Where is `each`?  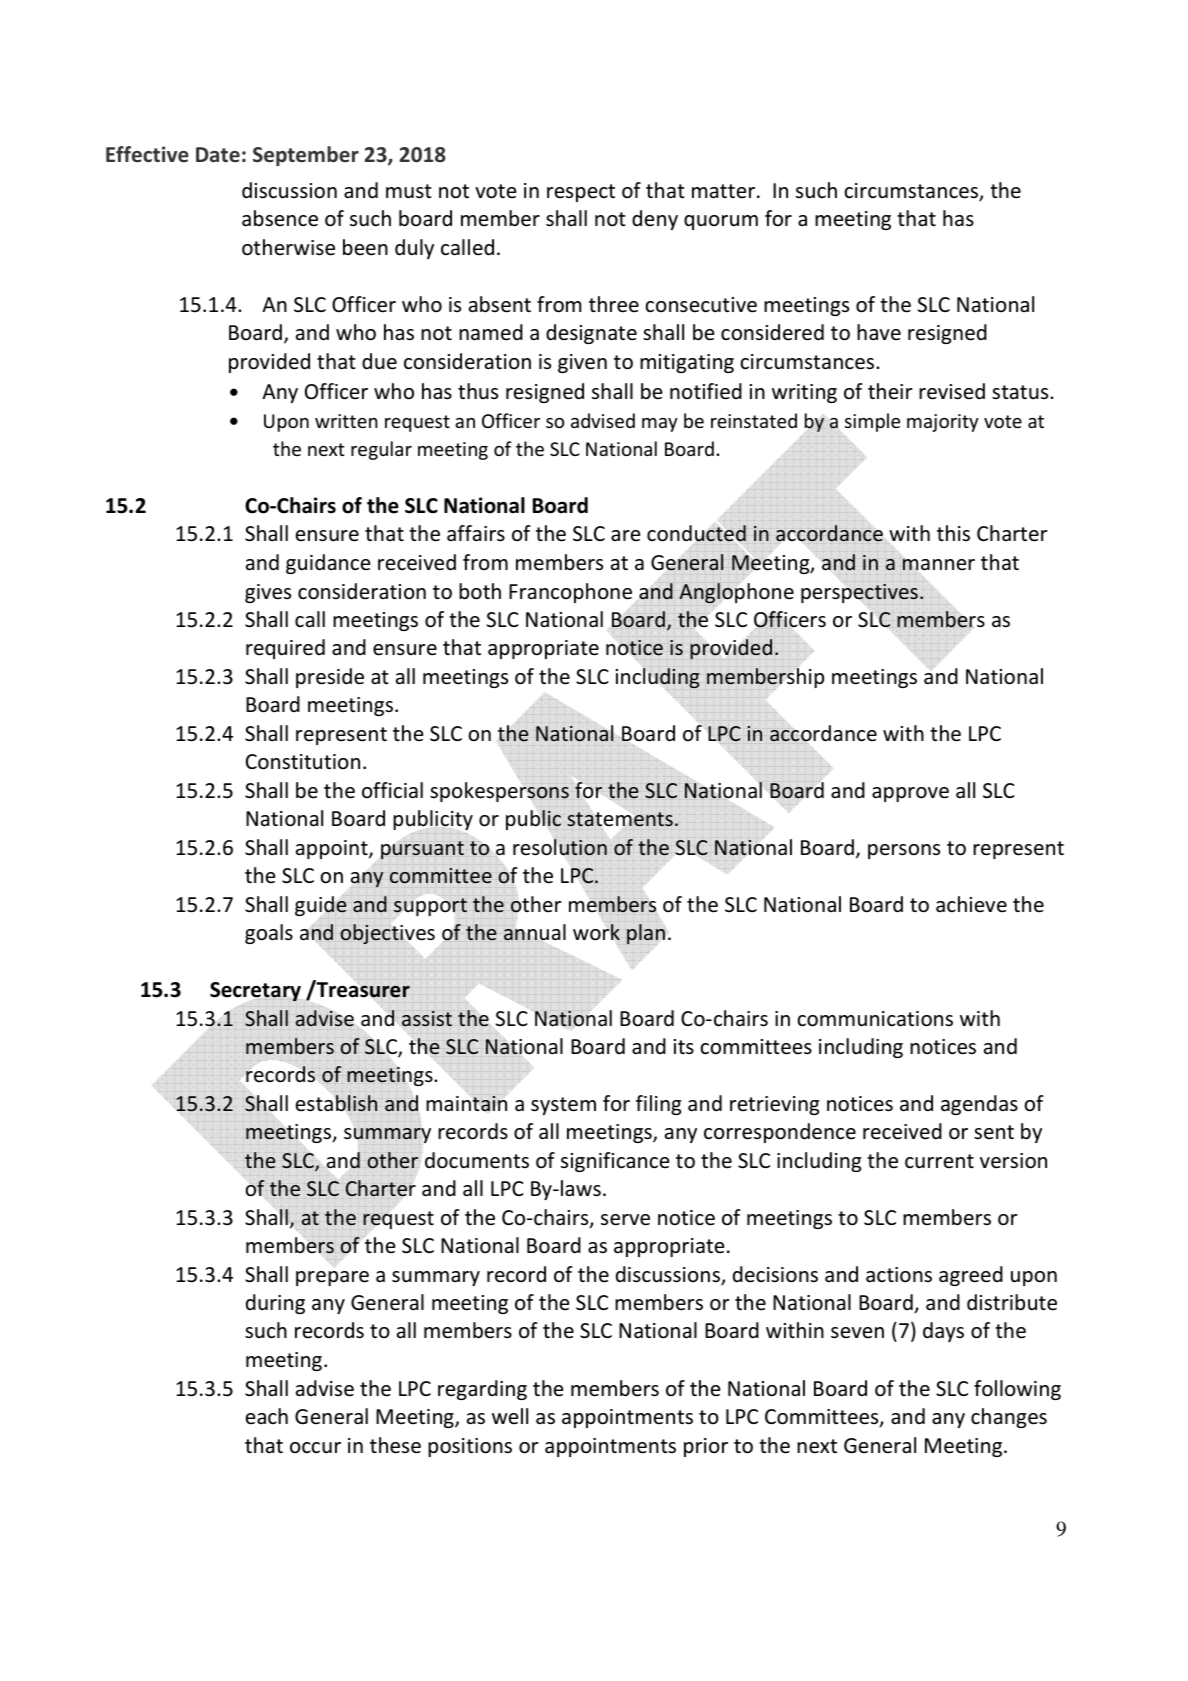
each is located at coordinates (267, 1416).
